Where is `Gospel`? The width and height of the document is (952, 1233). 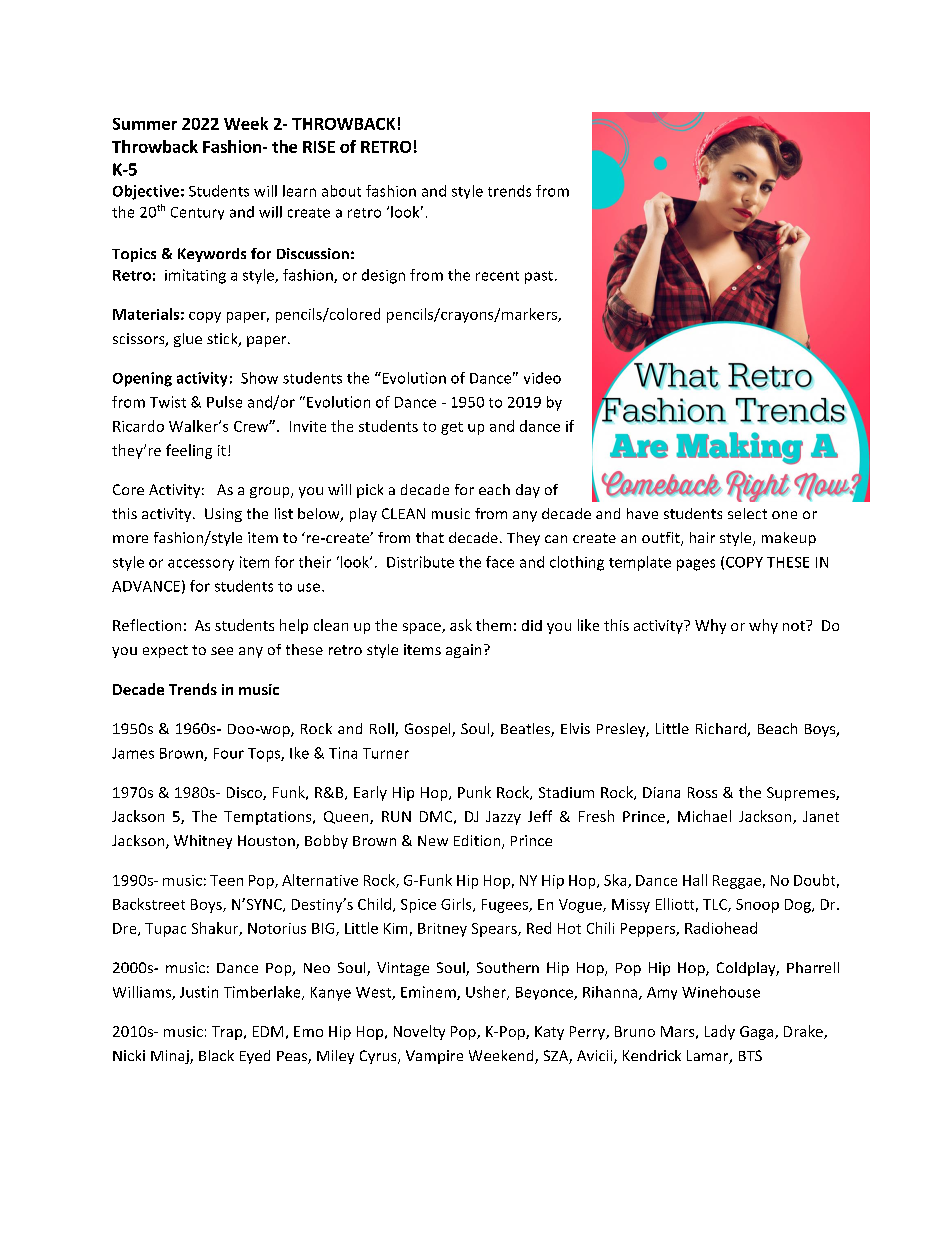 Gospel is located at coordinates (429, 730).
